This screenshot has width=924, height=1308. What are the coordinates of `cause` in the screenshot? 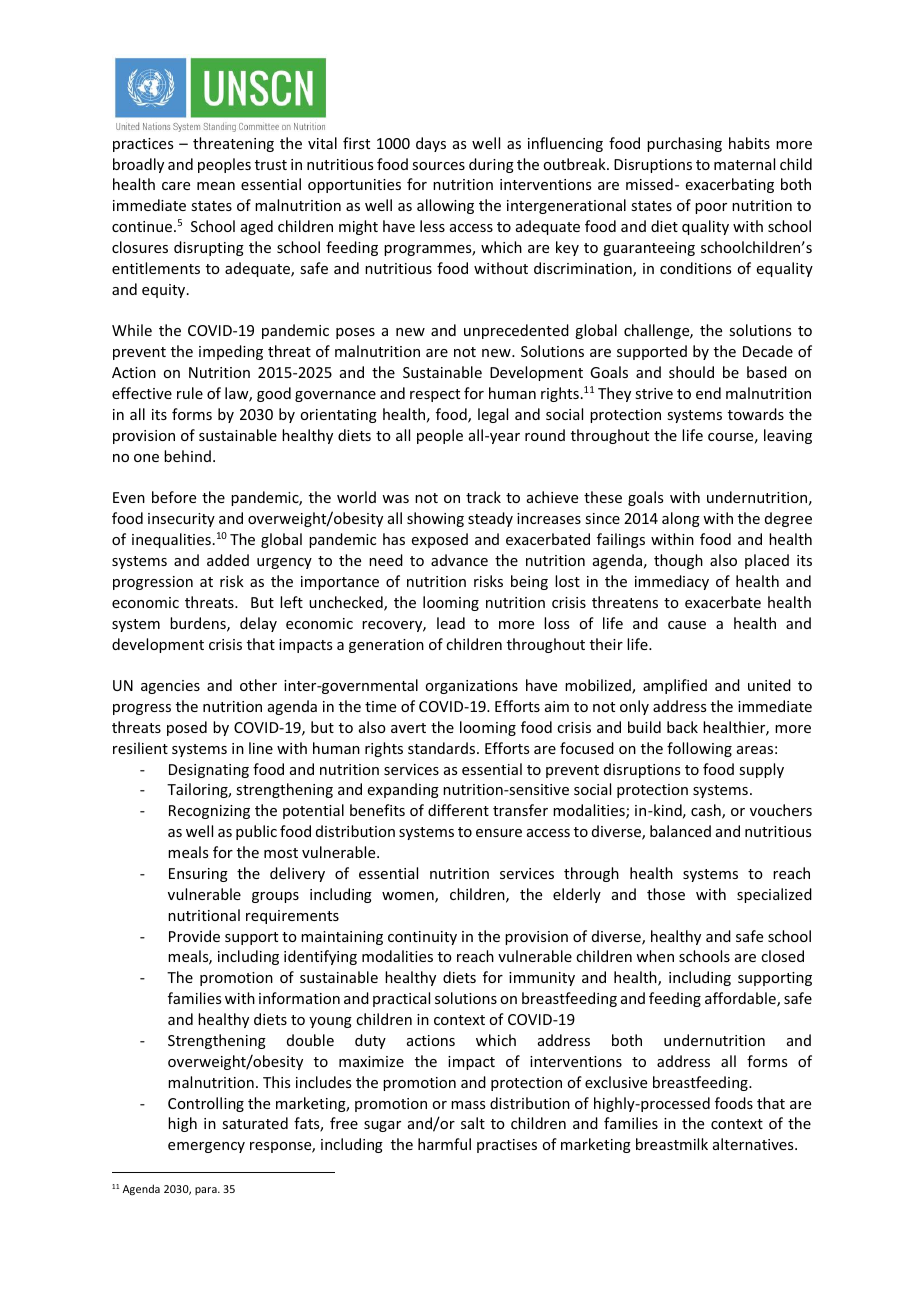 It's located at (687, 625).
